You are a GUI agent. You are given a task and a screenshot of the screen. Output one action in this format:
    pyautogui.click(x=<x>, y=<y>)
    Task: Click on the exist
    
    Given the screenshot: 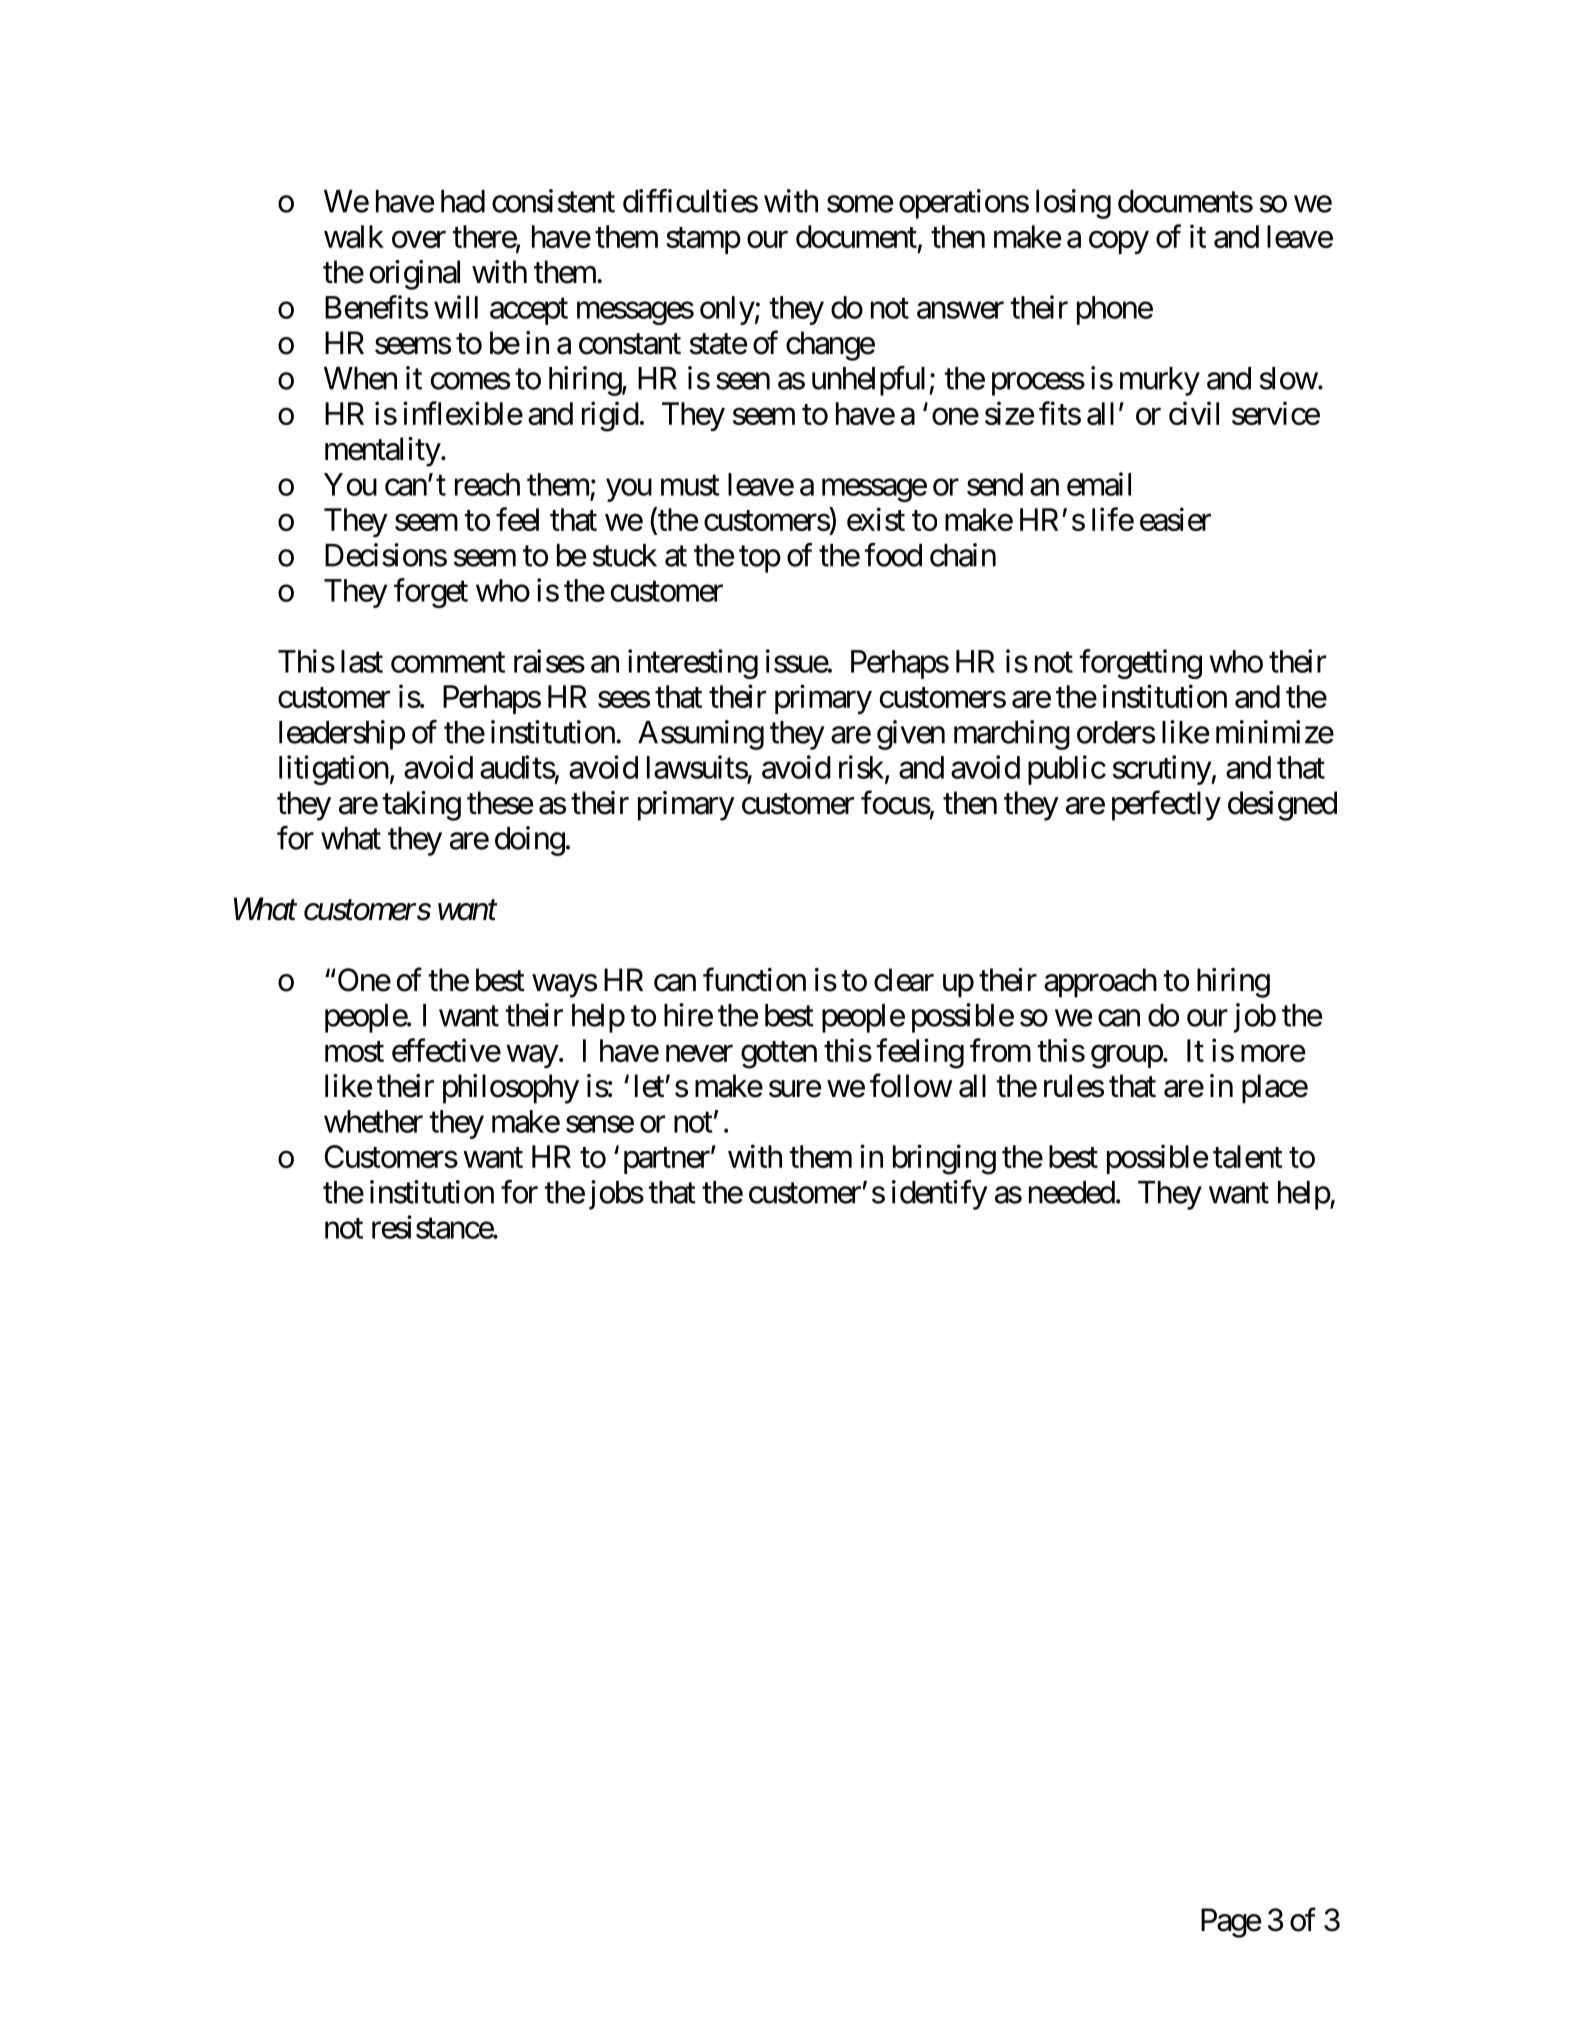 What is the action you would take?
    pyautogui.click(x=876, y=519)
